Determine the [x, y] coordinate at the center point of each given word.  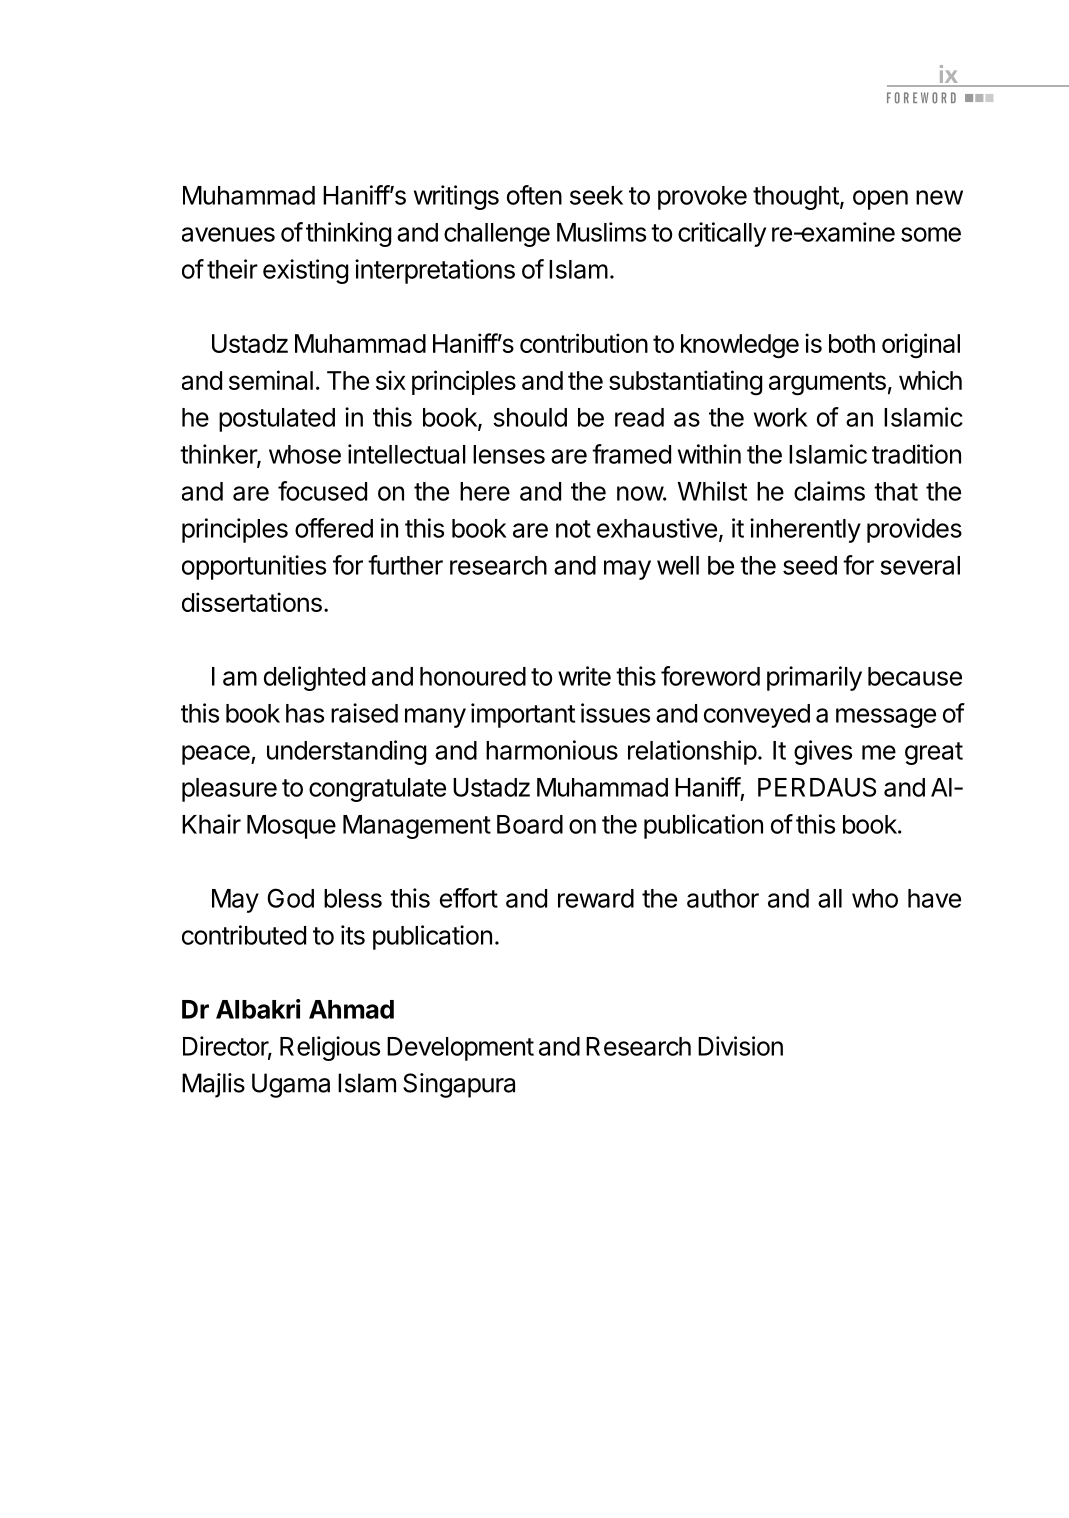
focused [322, 491]
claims [829, 491]
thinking [348, 234]
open [880, 200]
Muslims [601, 232]
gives [823, 752]
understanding [346, 752]
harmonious [552, 750]
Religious [330, 1048]
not [573, 529]
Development [460, 1049]
